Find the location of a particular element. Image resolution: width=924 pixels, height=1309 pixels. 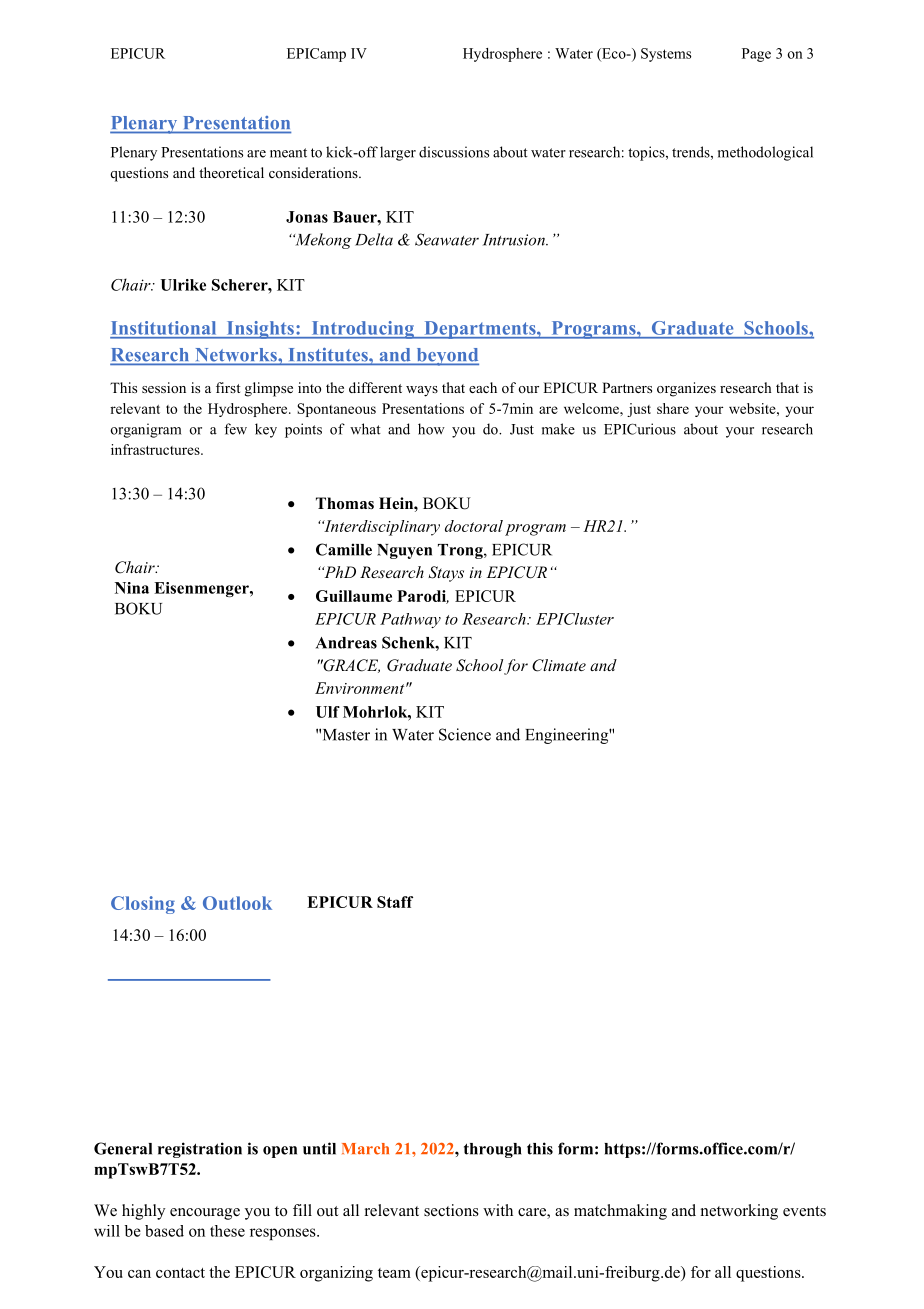

discussions is located at coordinates (454, 152).
